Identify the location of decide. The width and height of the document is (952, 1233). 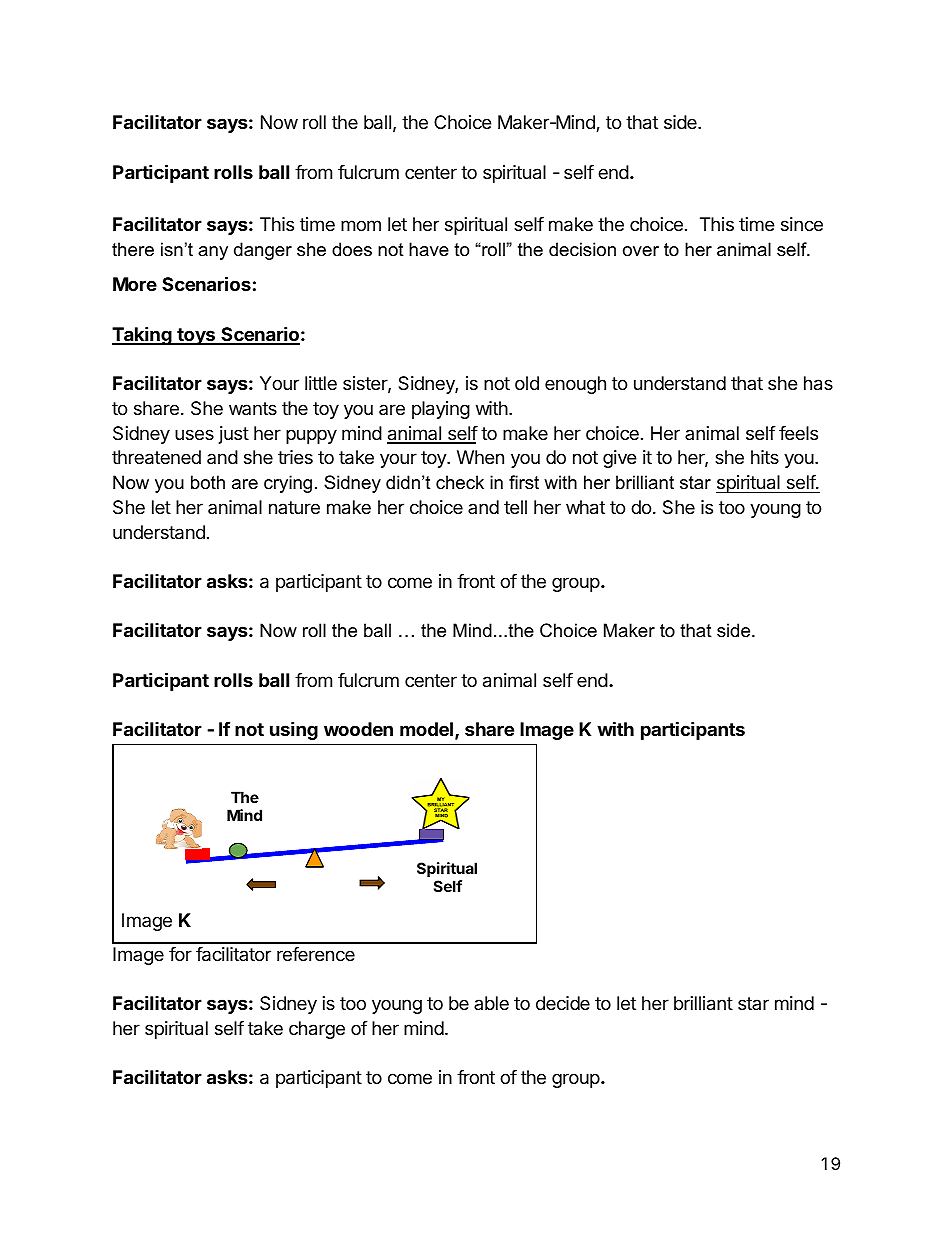
(563, 1003).
